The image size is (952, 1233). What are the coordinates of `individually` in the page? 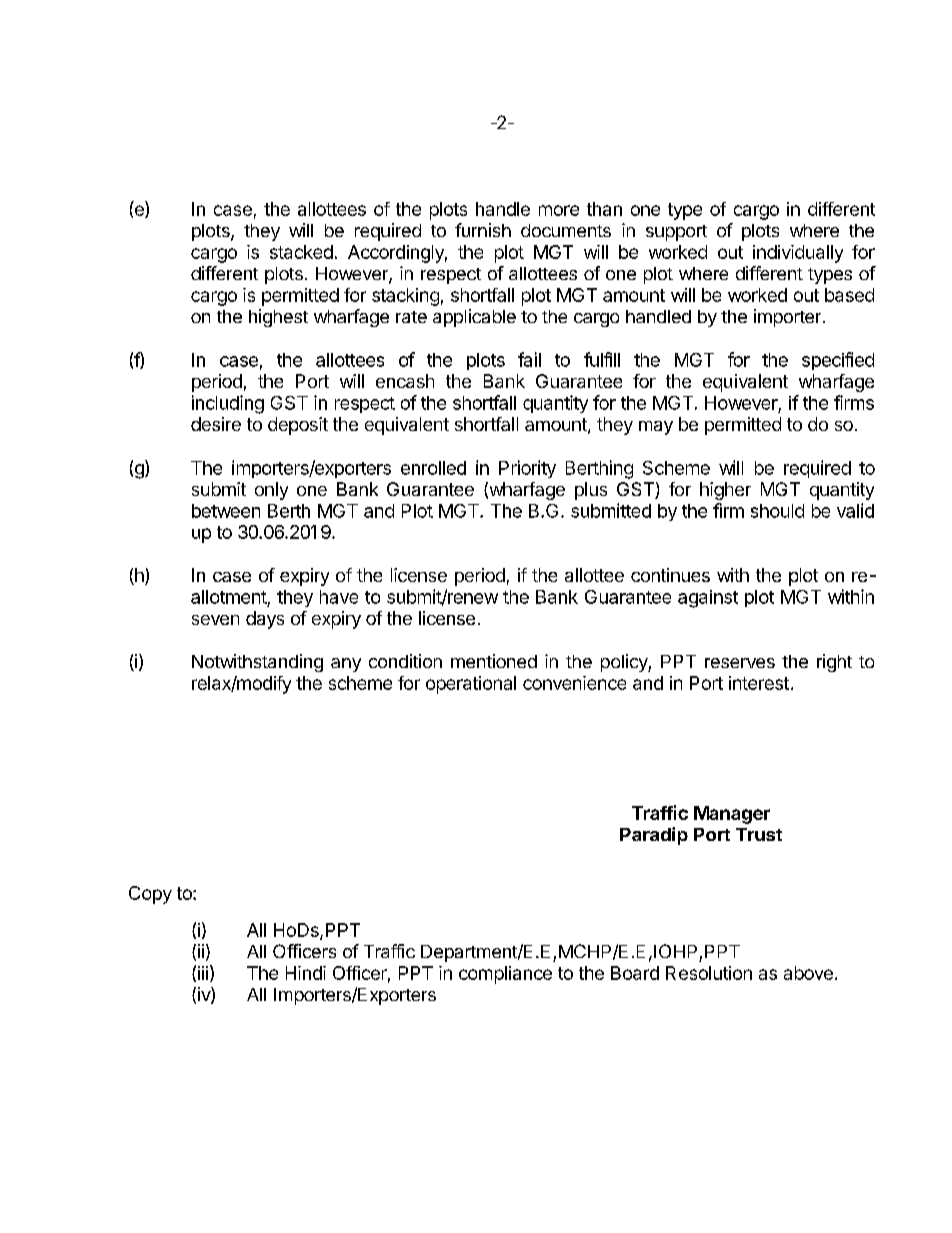 It's located at (798, 254).
